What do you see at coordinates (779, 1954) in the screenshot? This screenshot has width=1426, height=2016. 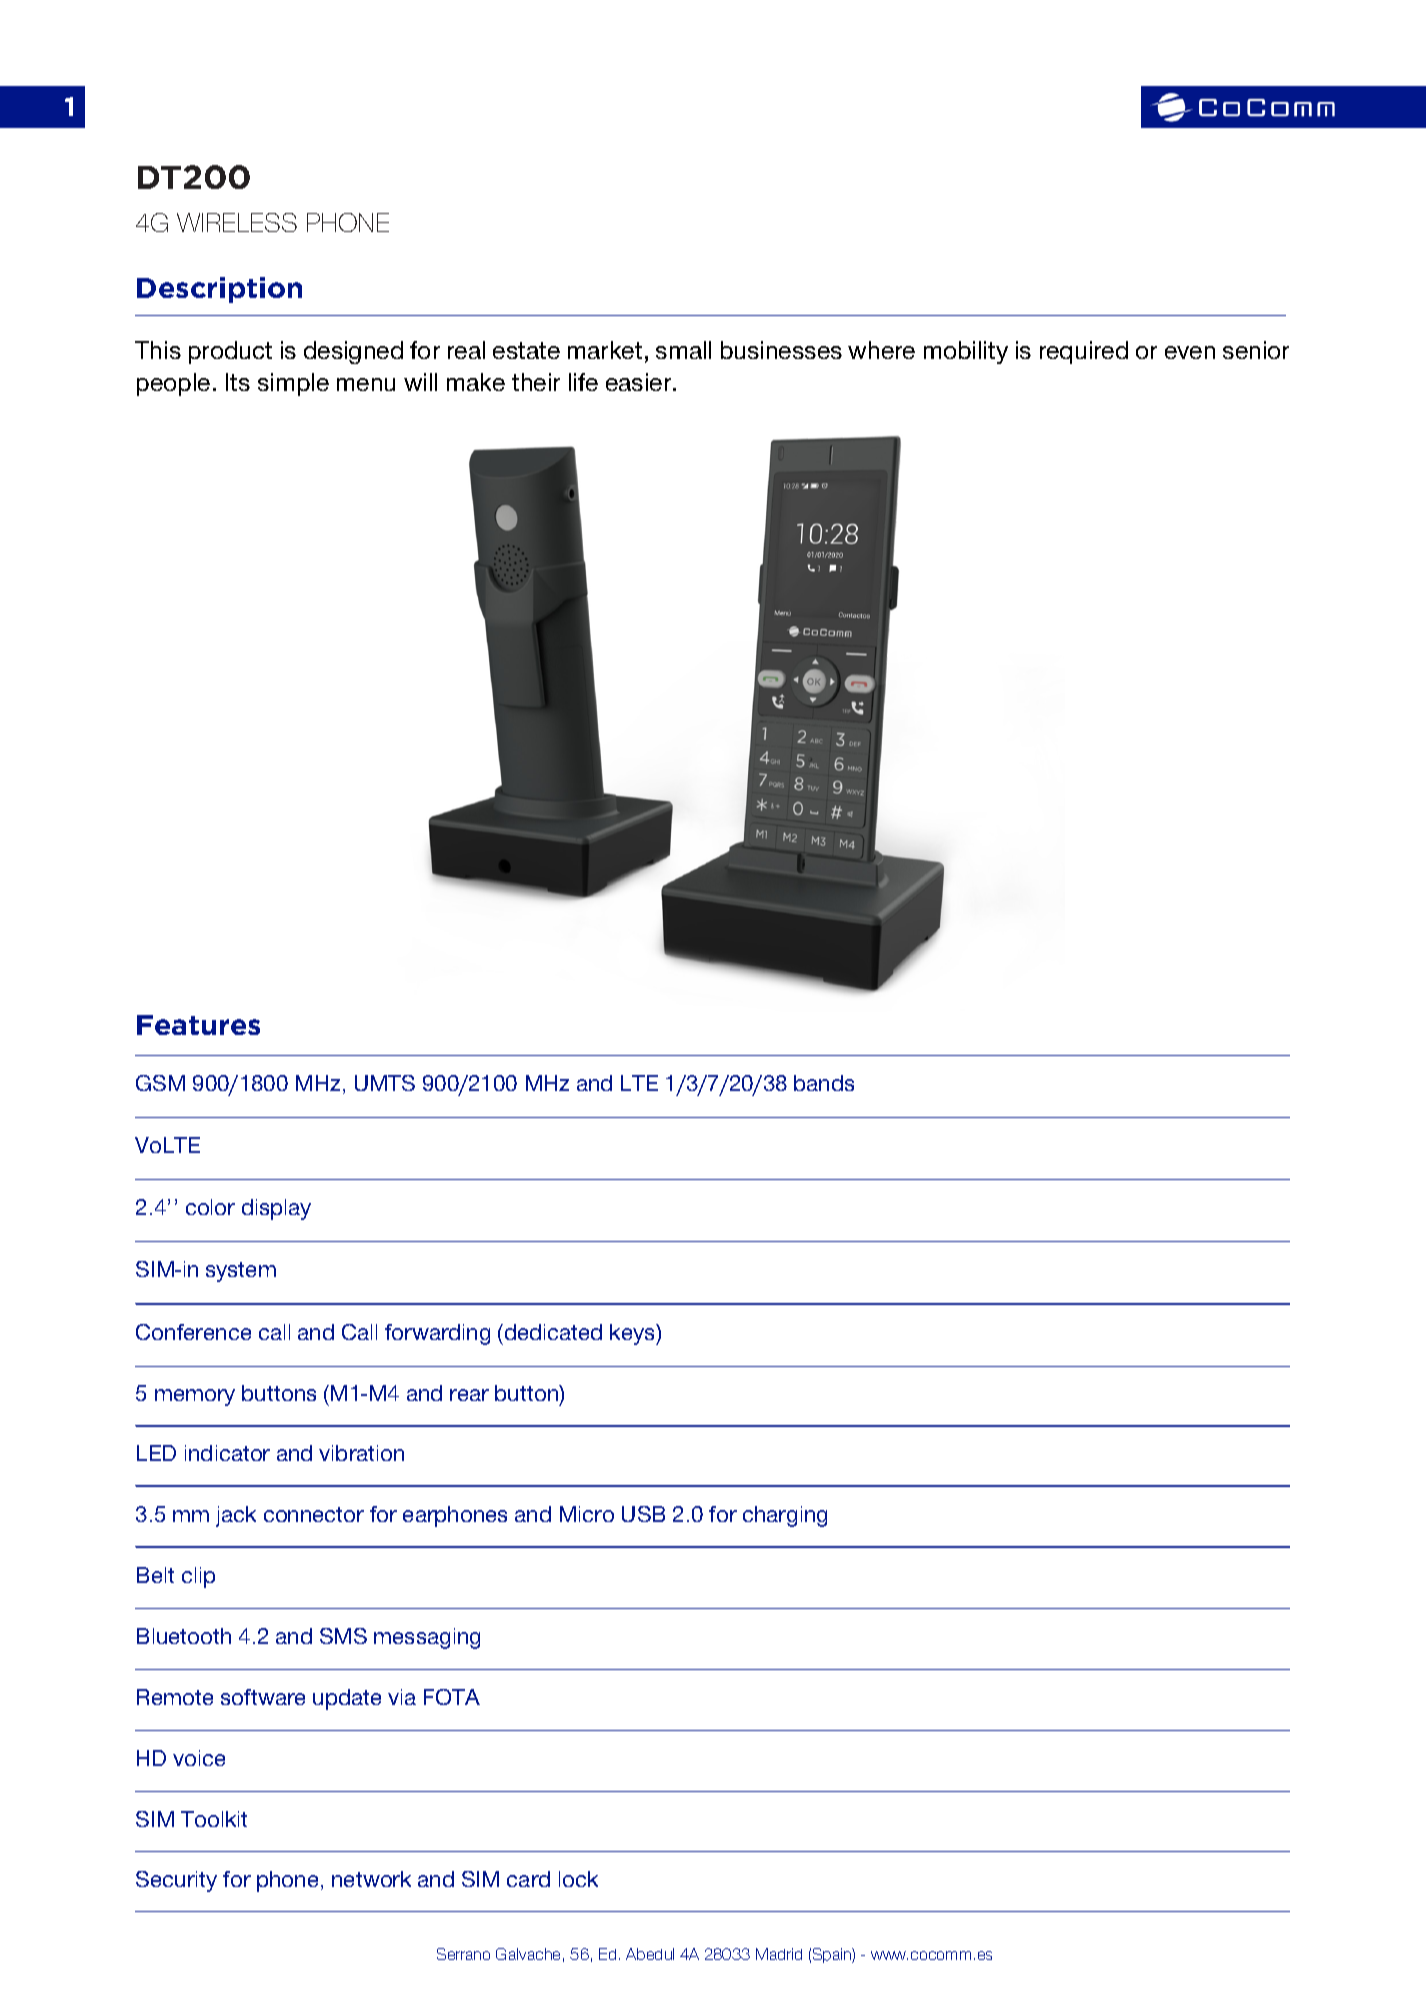 I see `Madrid` at bounding box center [779, 1954].
